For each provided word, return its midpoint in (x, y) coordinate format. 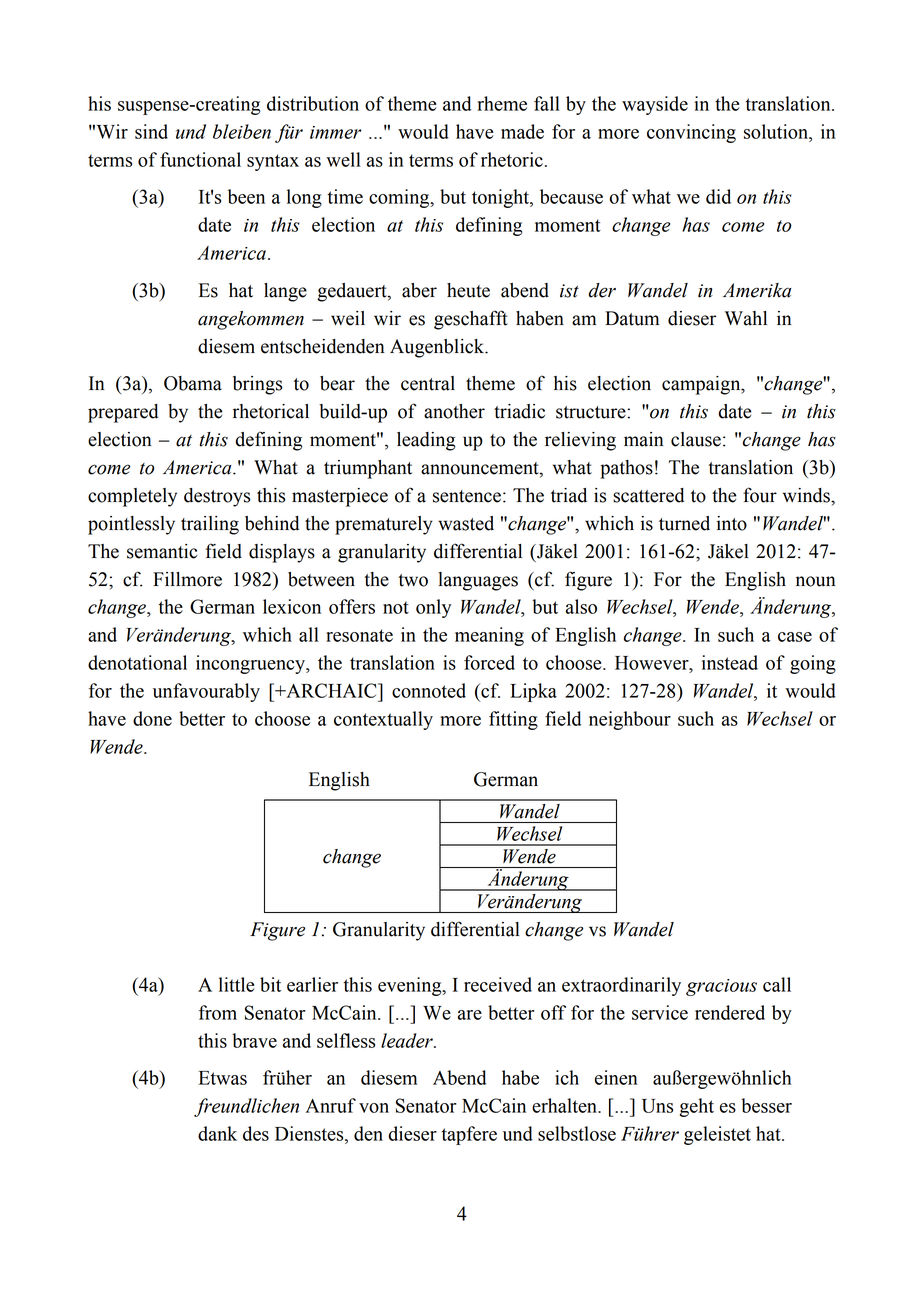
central (428, 383)
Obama (193, 383)
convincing (691, 133)
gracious (721, 987)
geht (697, 1107)
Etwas (223, 1078)
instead (730, 662)
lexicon (292, 606)
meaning (489, 636)
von (374, 1108)
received (498, 984)
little (236, 984)
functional (200, 159)
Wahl (746, 318)
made (522, 131)
